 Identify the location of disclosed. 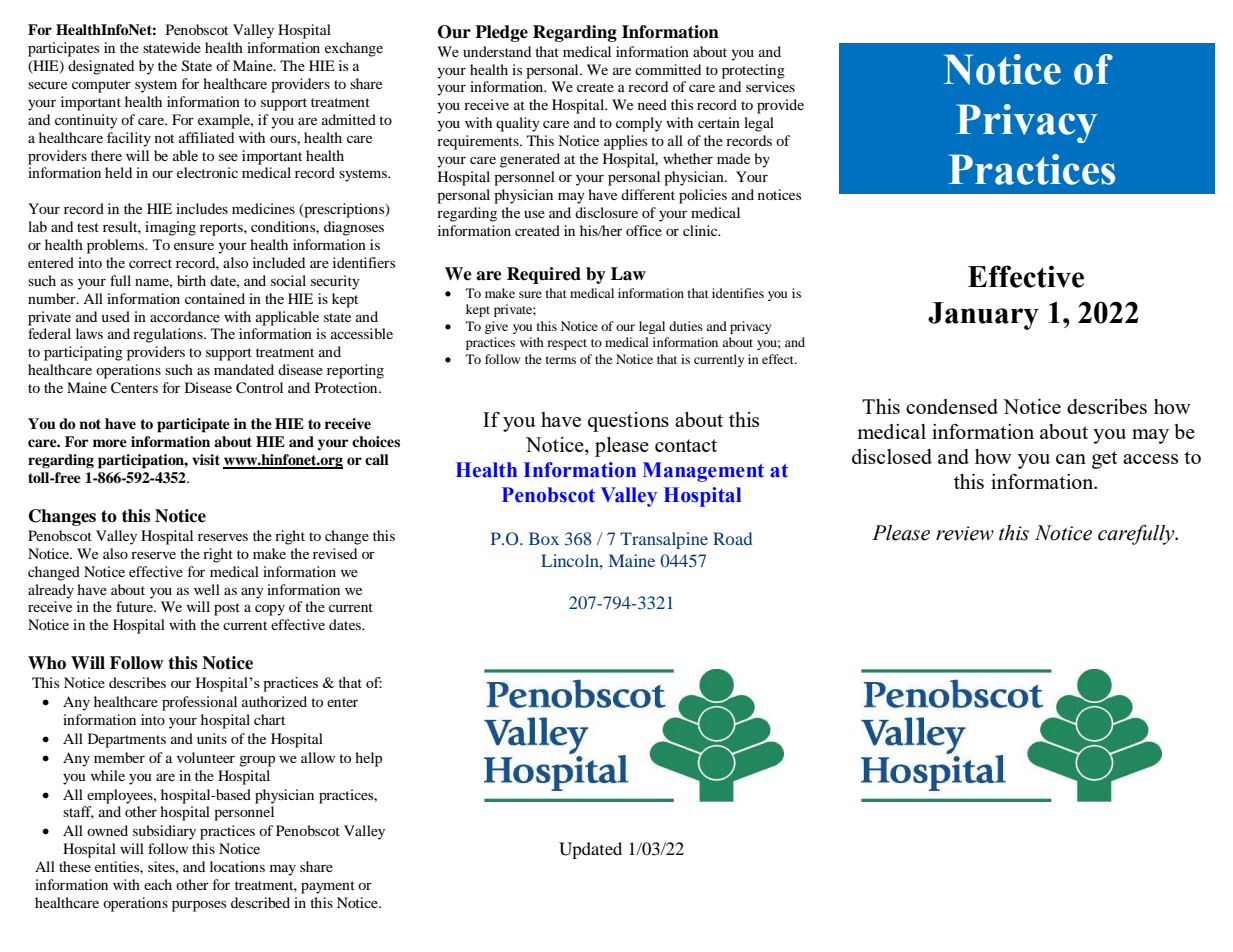
(892, 456).
